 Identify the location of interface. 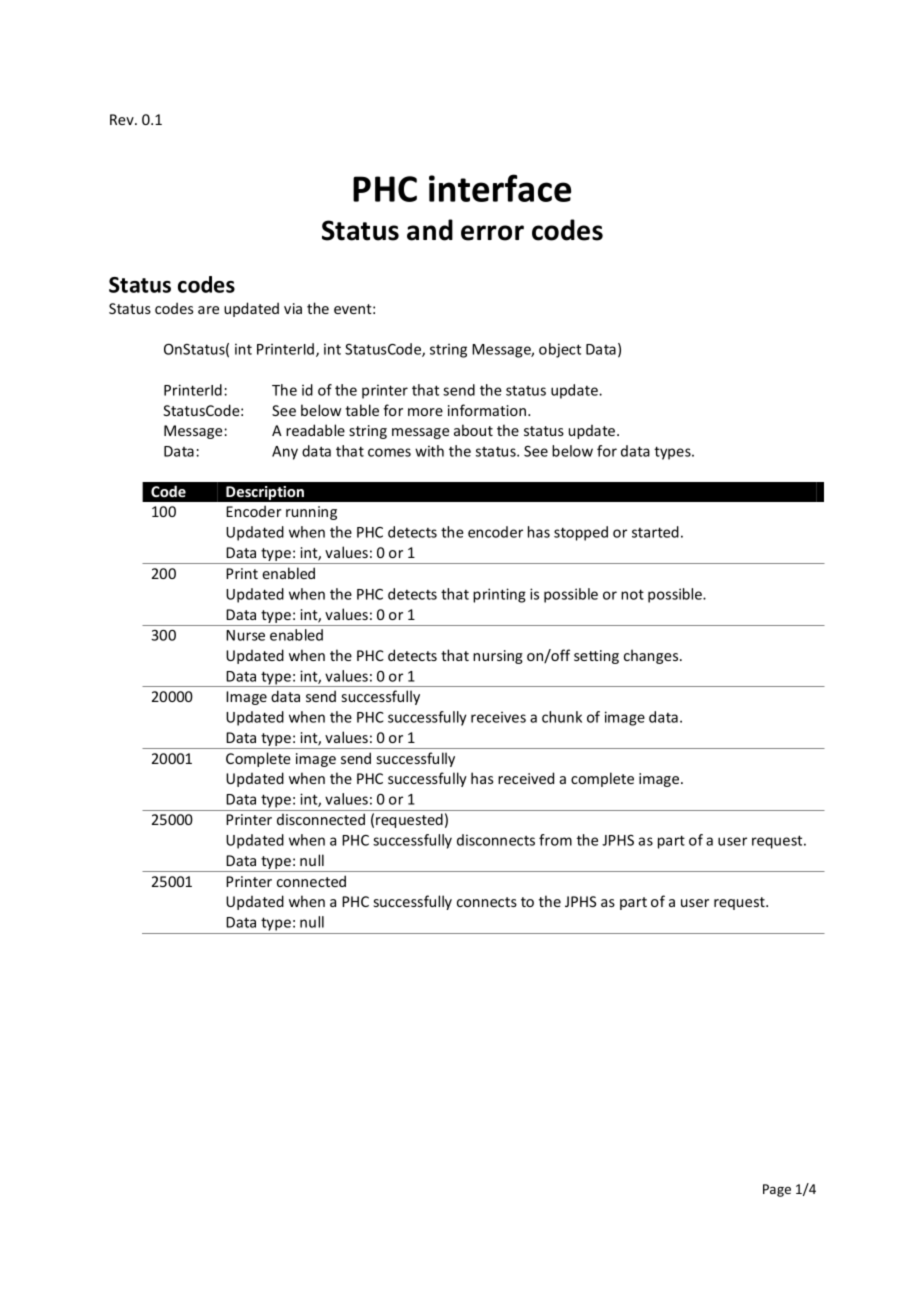
(500, 188).
